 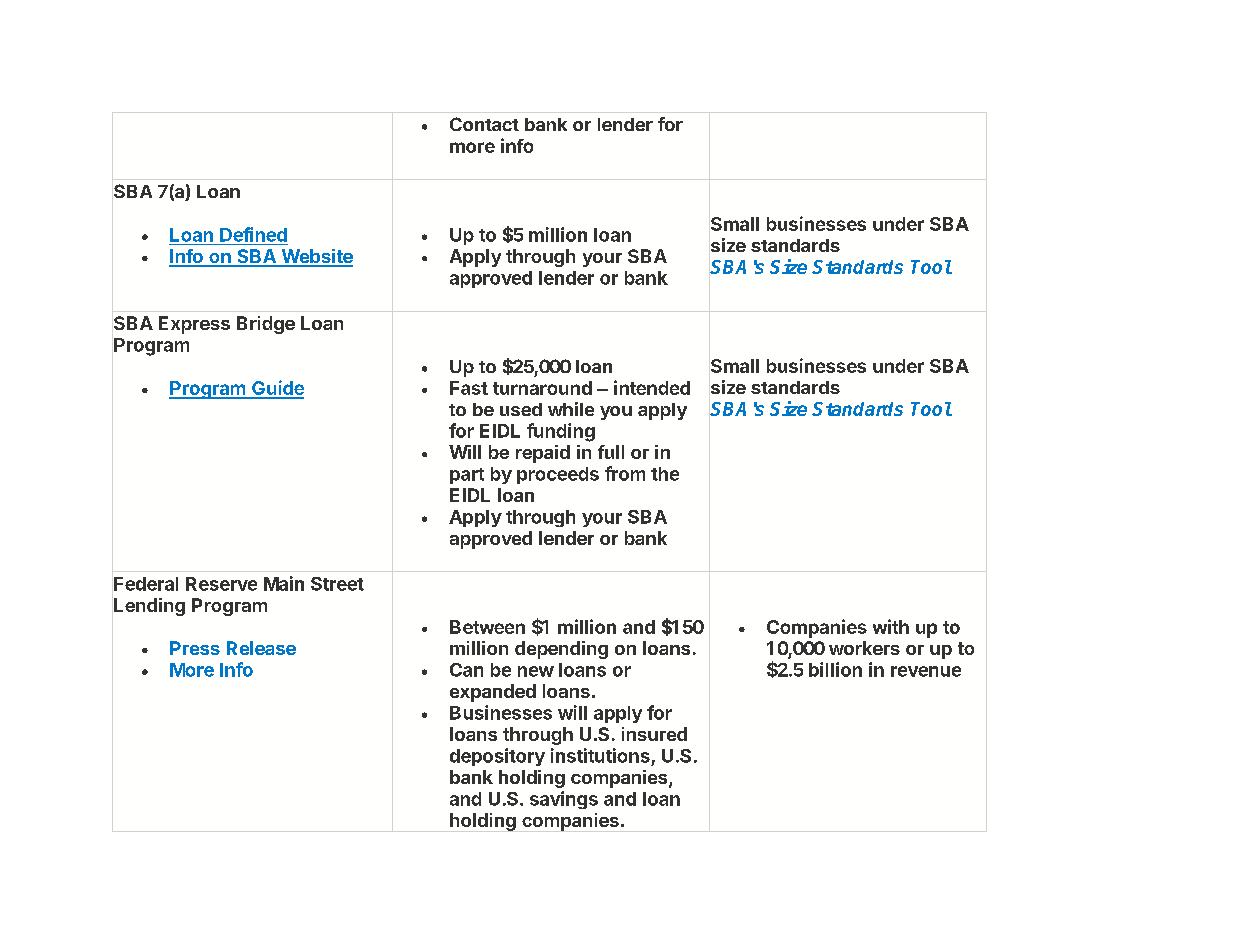 I want to click on depository, so click(x=497, y=757).
